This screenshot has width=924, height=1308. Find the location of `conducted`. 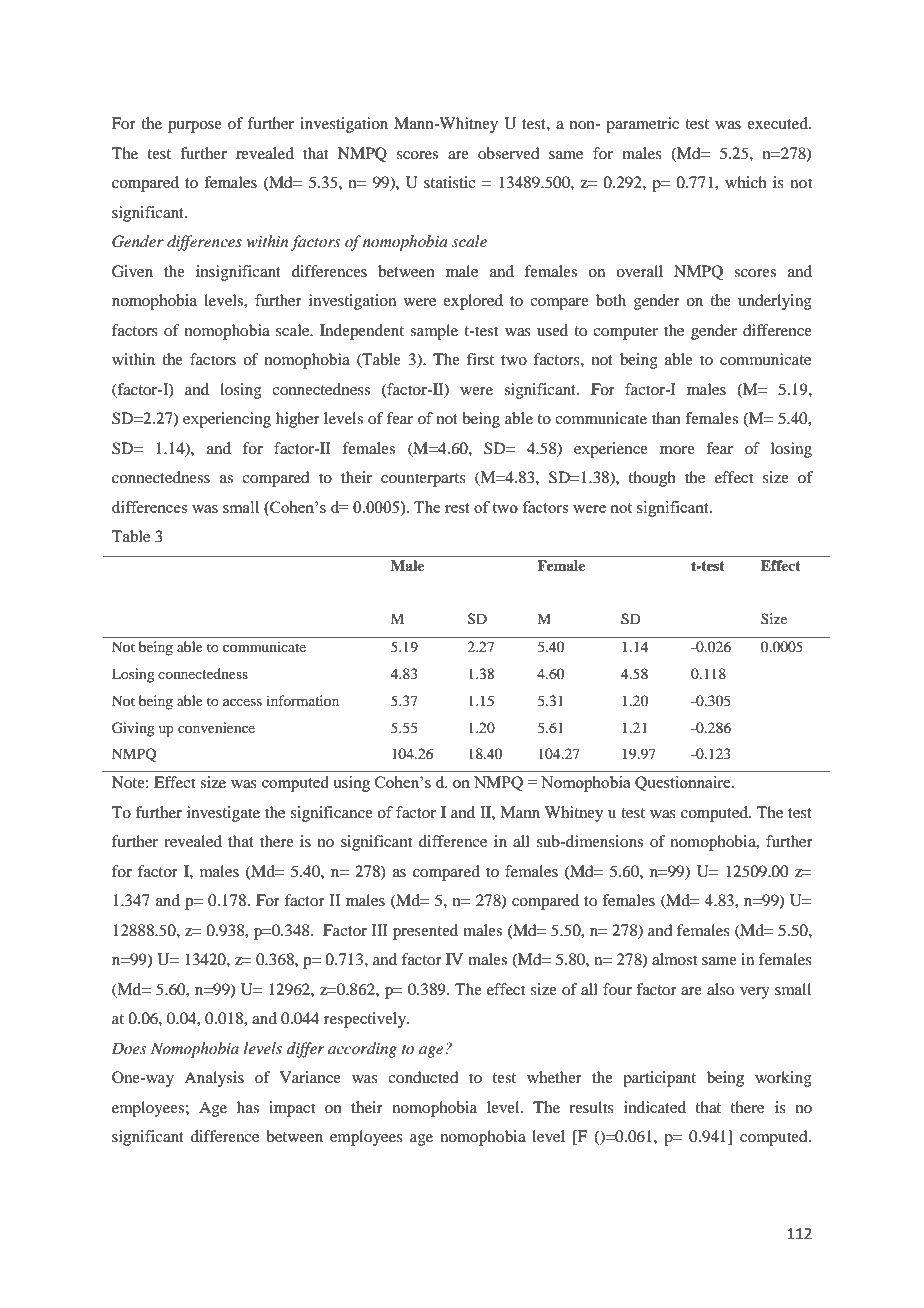

conducted is located at coordinates (423, 1077).
